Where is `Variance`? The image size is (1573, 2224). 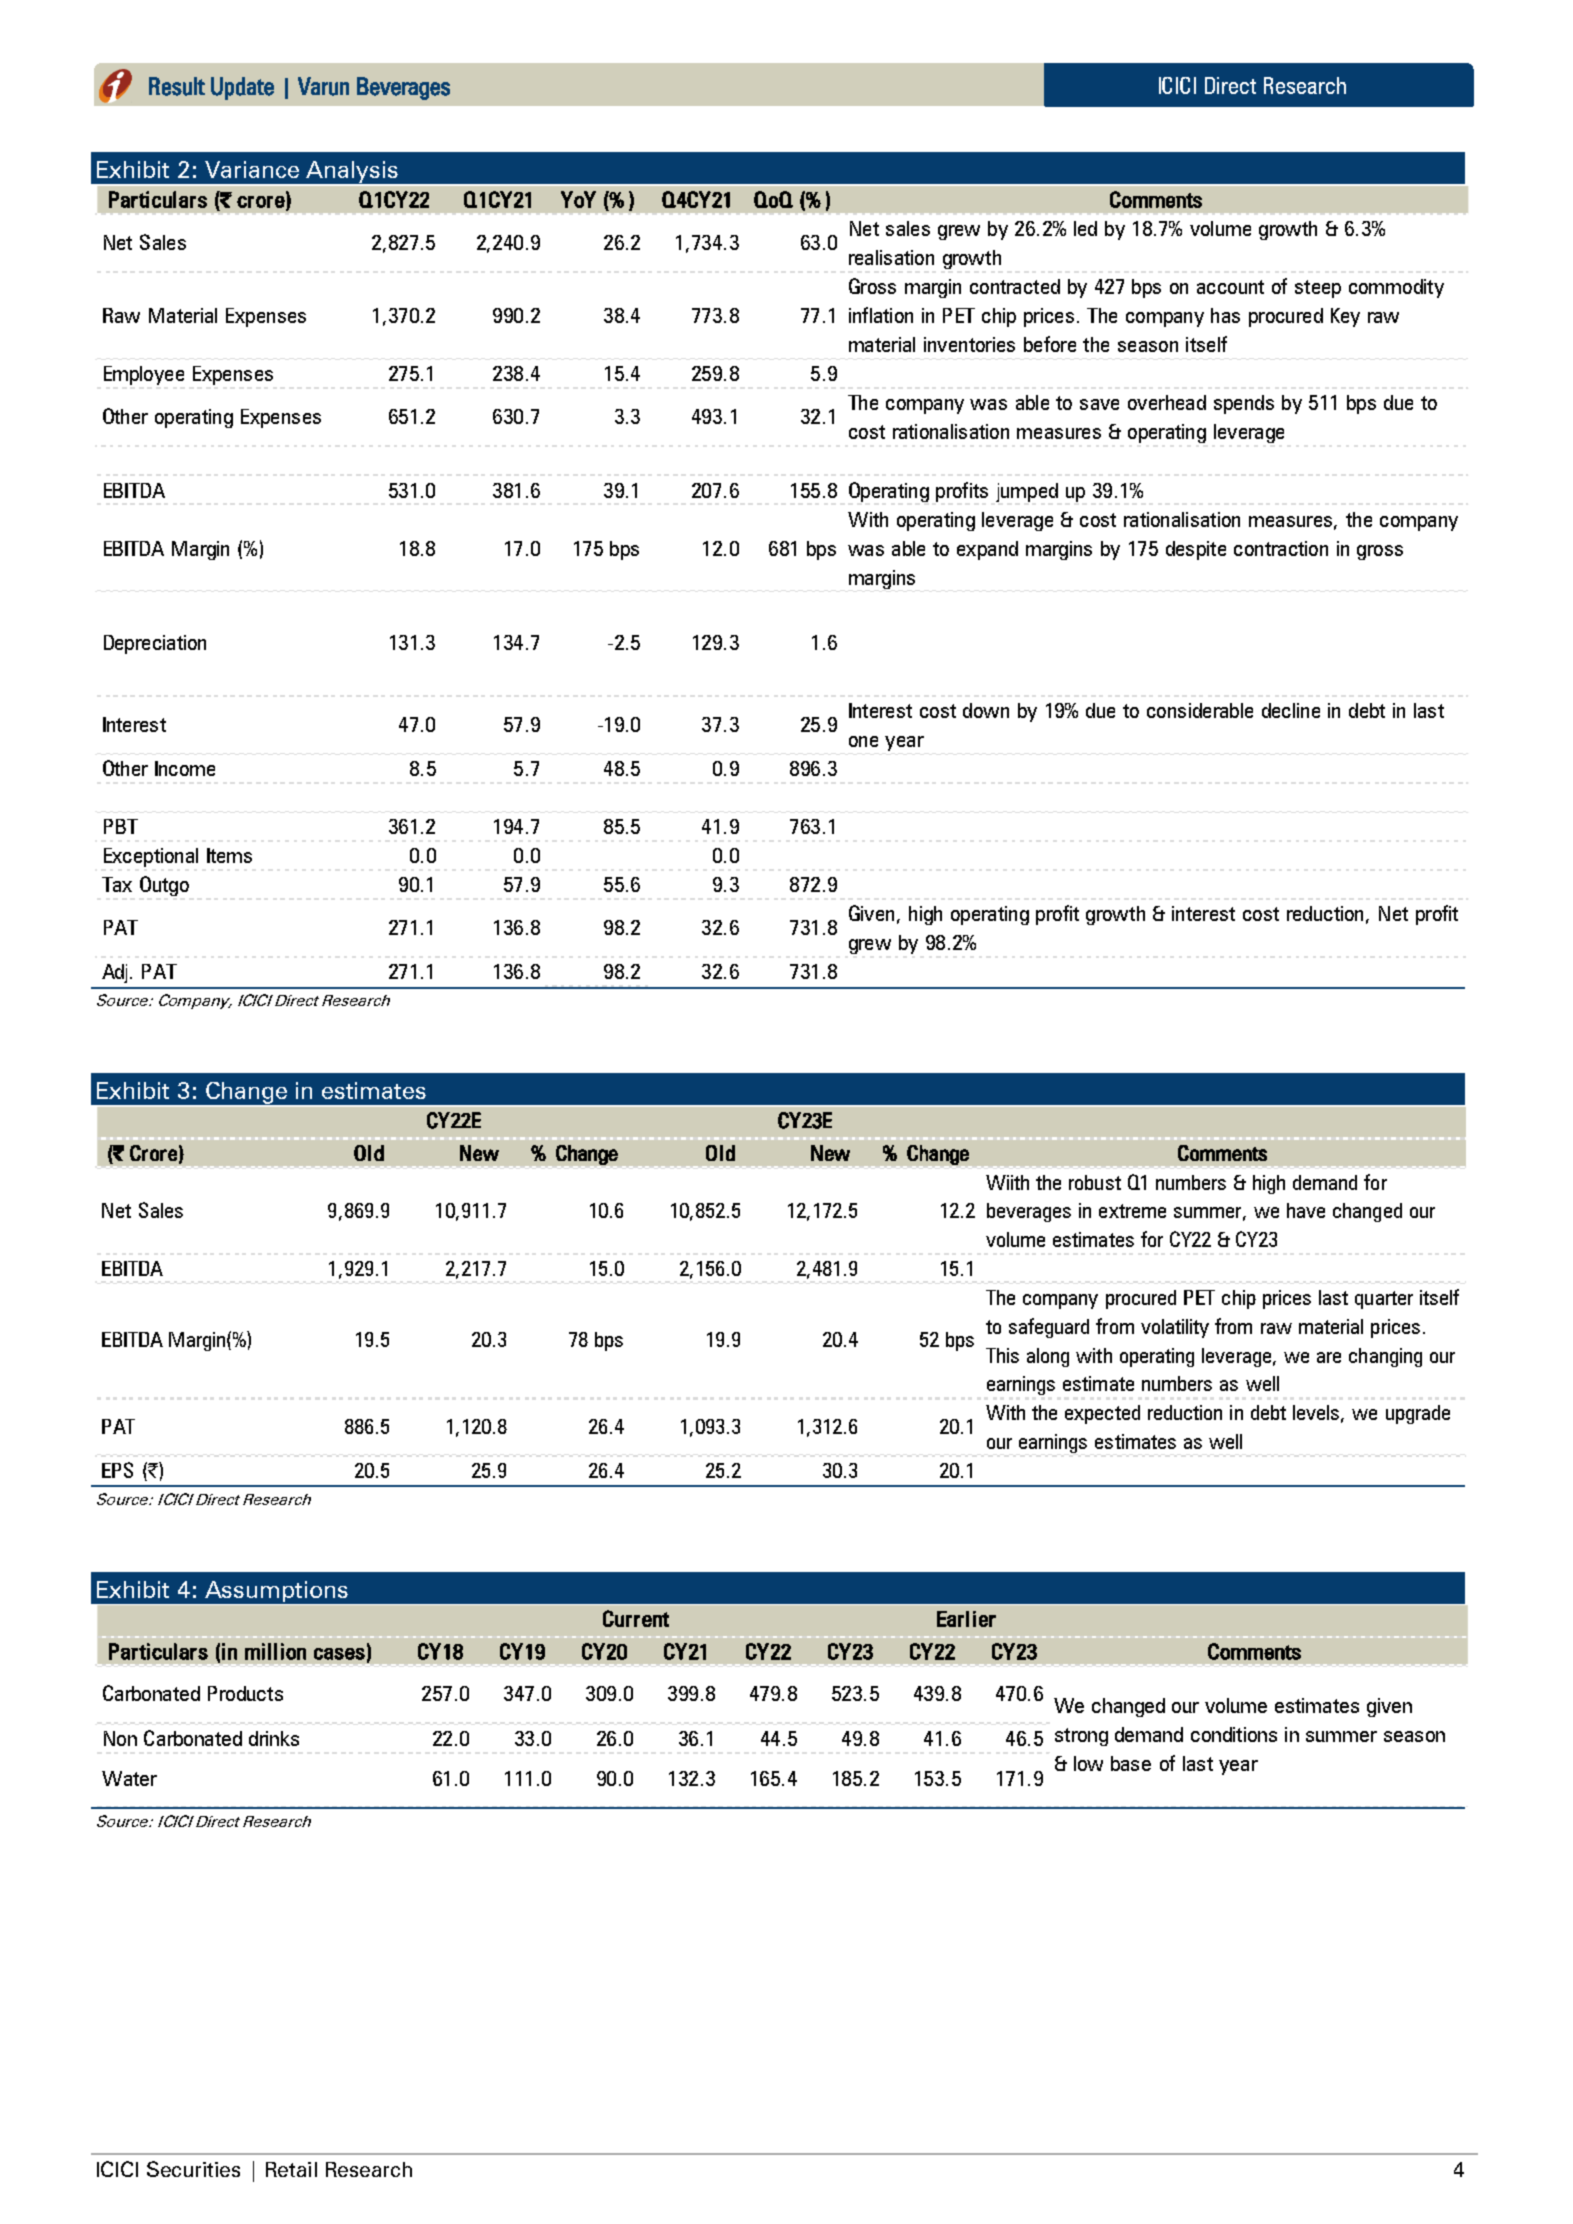 Variance is located at coordinates (252, 169).
